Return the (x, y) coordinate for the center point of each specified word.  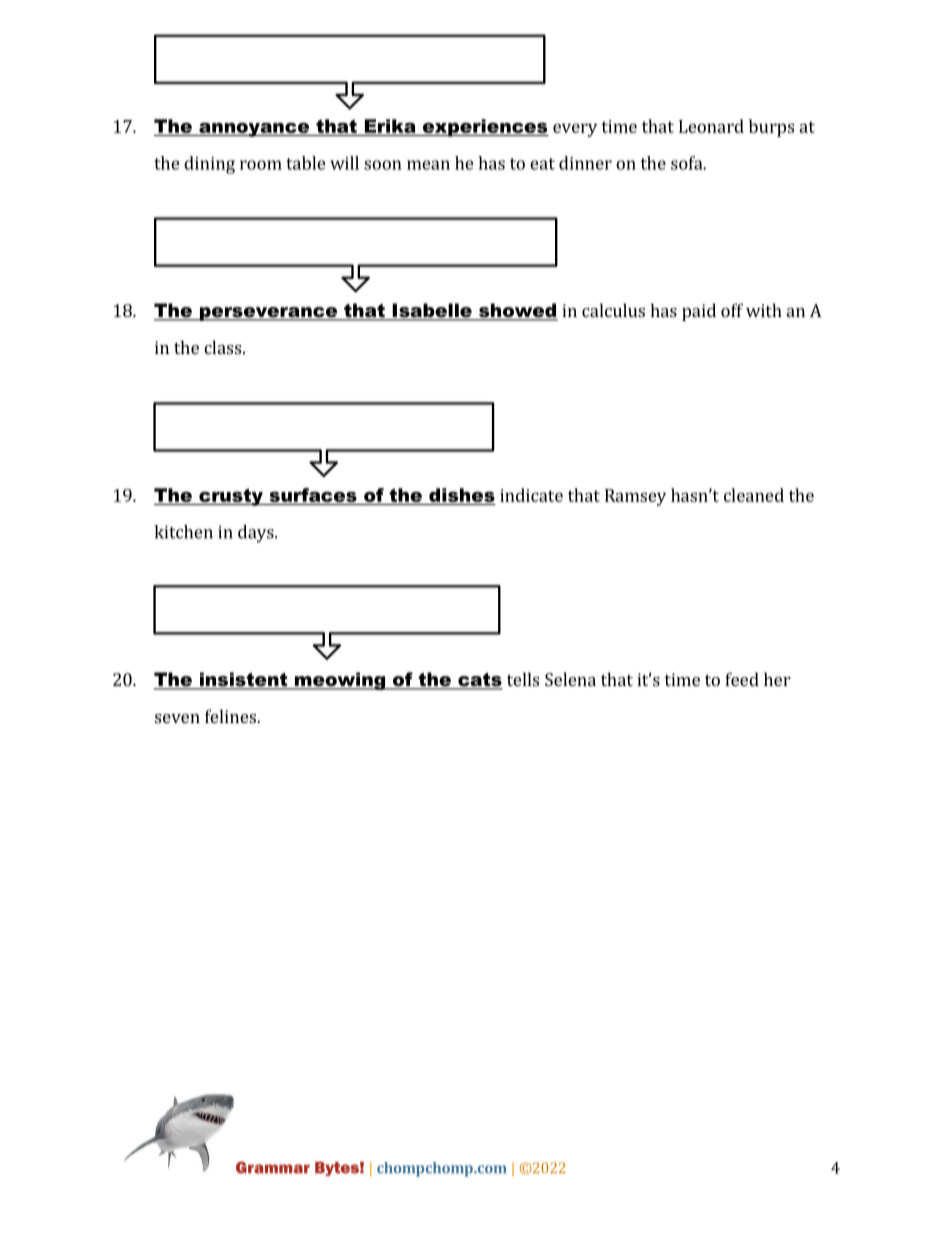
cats (479, 681)
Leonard (711, 126)
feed (742, 679)
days (257, 534)
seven (177, 718)
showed (517, 311)
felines (231, 716)
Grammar (273, 1167)
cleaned (754, 495)
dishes (462, 495)
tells (523, 679)
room (261, 165)
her (777, 679)
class (224, 347)
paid (699, 312)
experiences (485, 128)
